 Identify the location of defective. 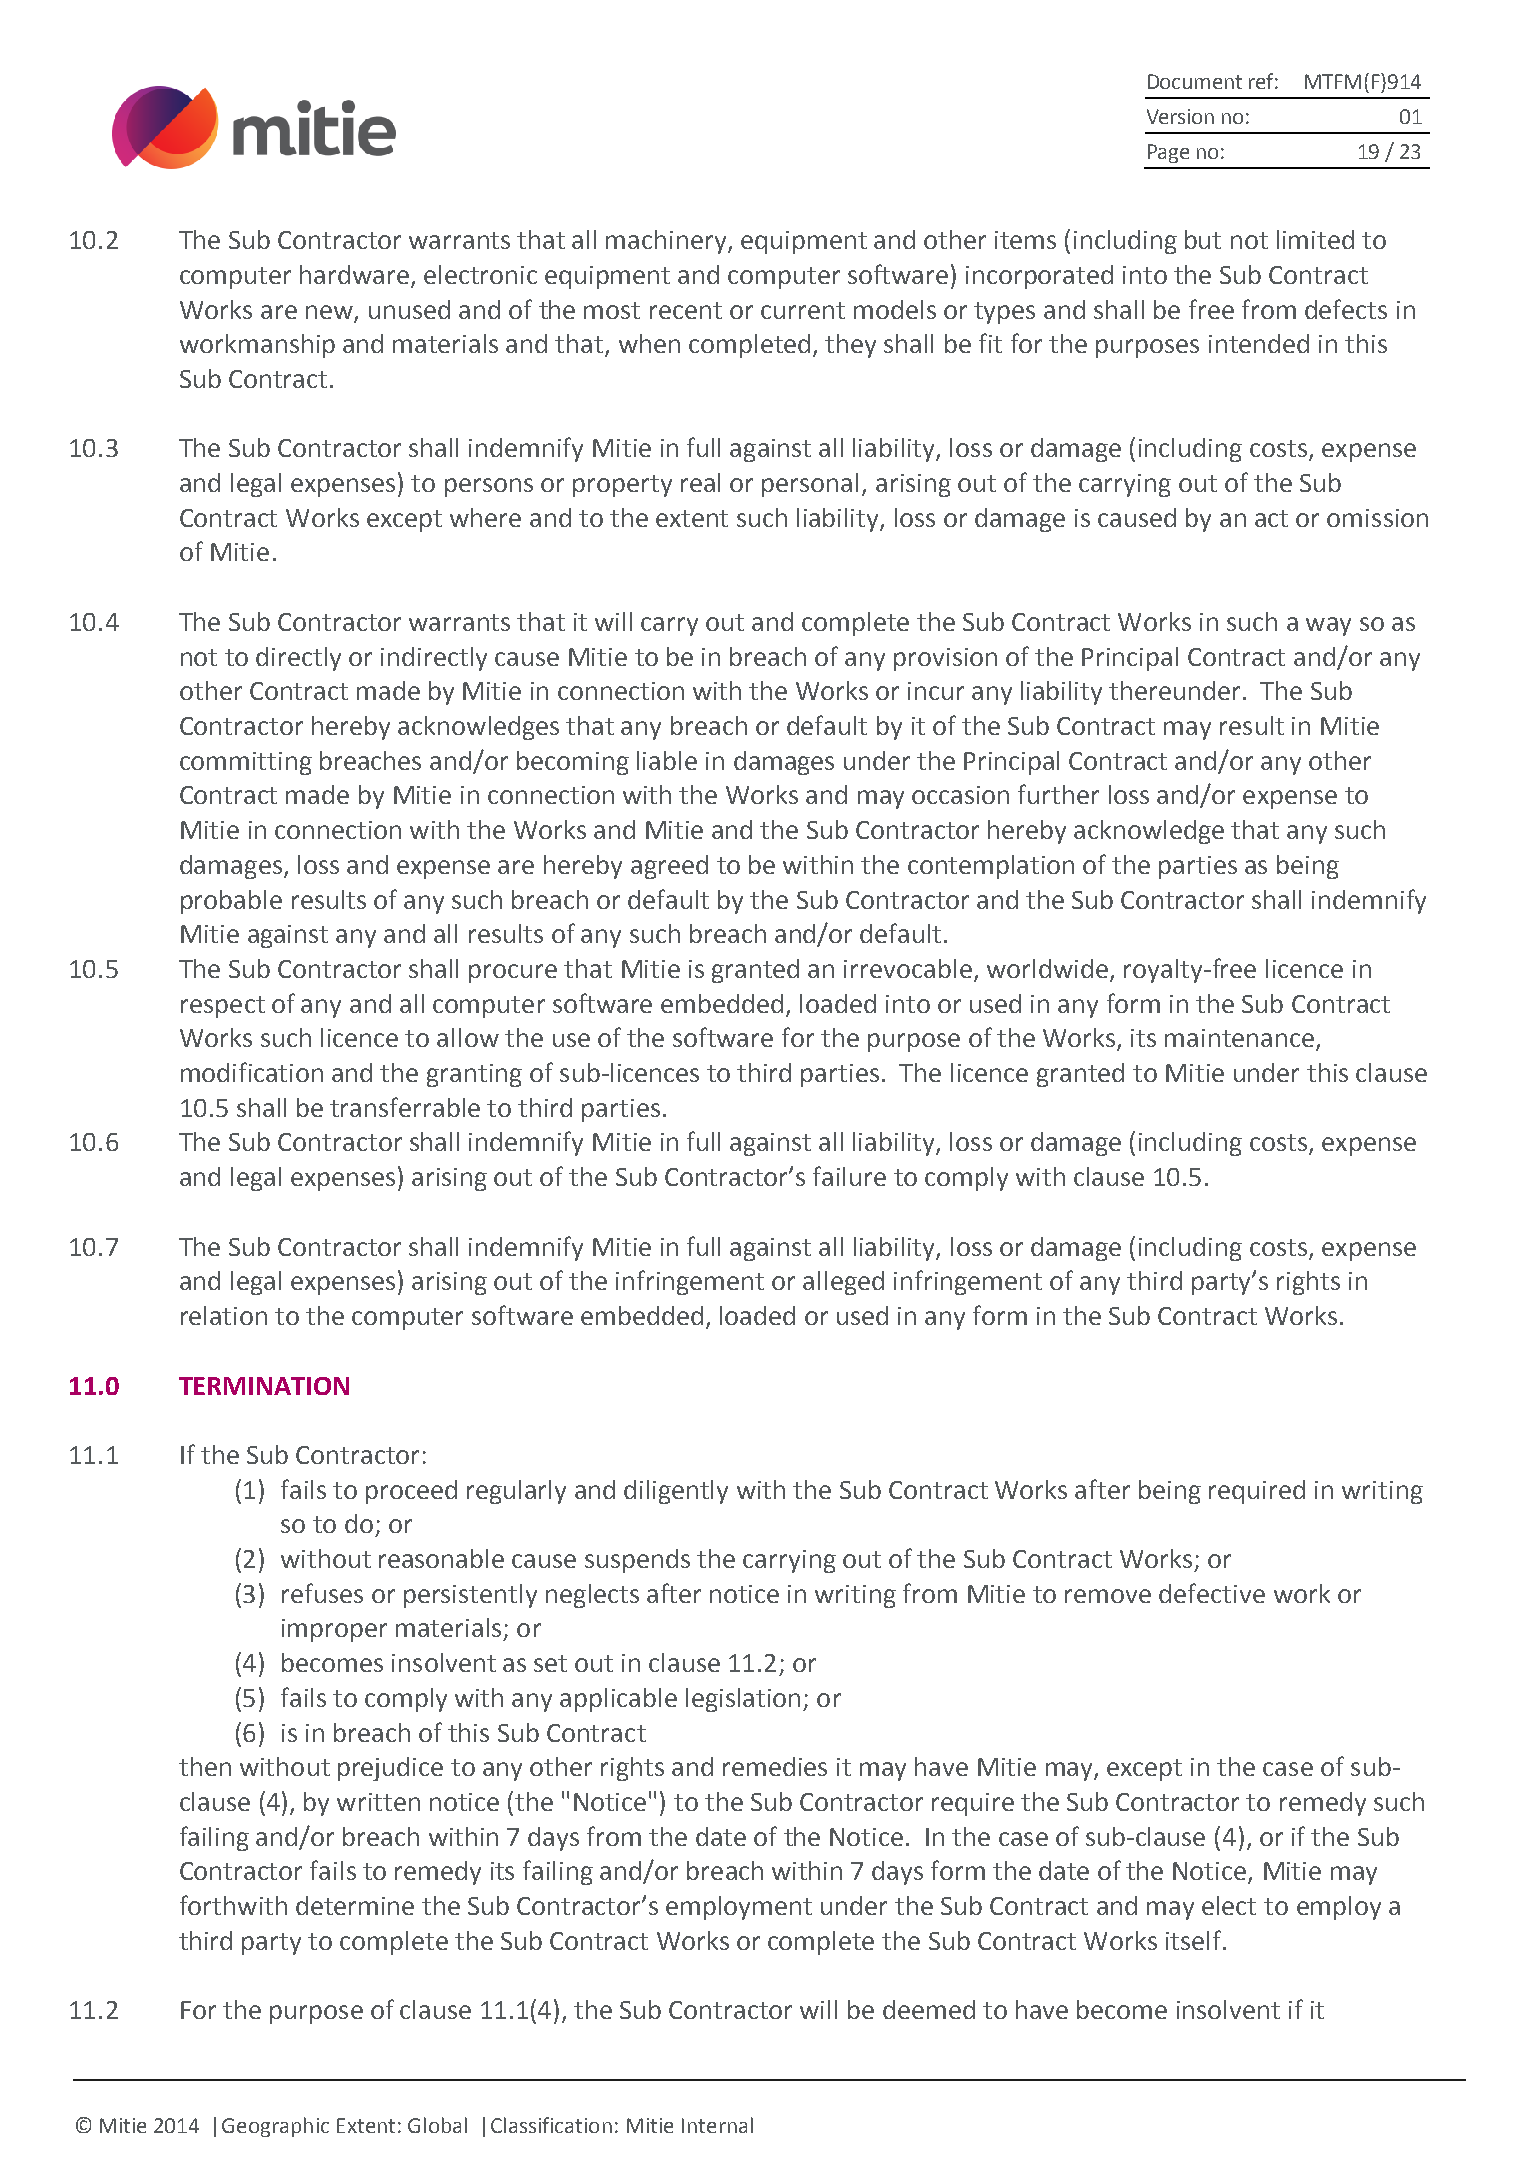
(1212, 1593).
